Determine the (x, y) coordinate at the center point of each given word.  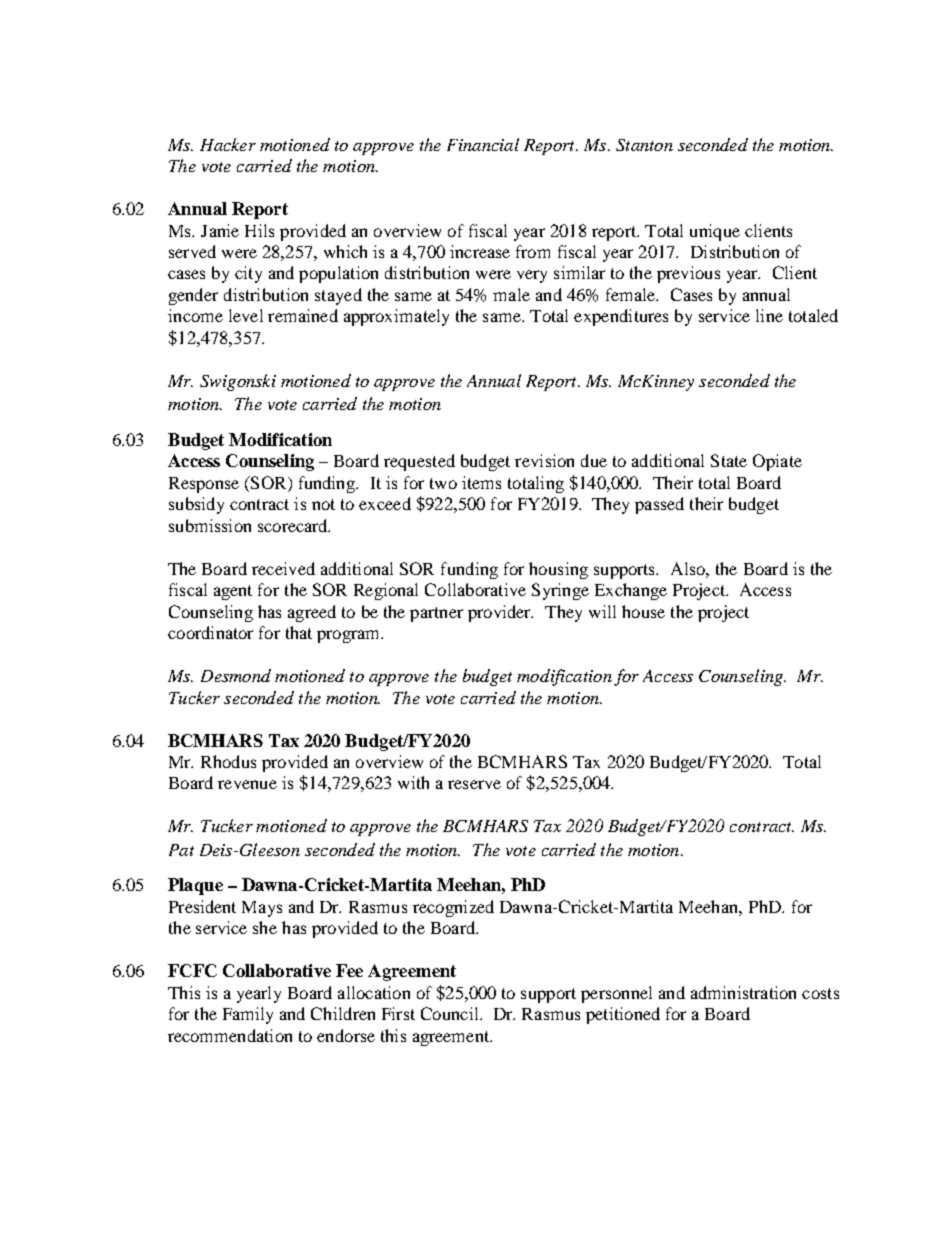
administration (743, 992)
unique (715, 232)
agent (233, 592)
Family (248, 1015)
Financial (483, 144)
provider (500, 613)
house (643, 611)
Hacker (228, 144)
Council (451, 1013)
